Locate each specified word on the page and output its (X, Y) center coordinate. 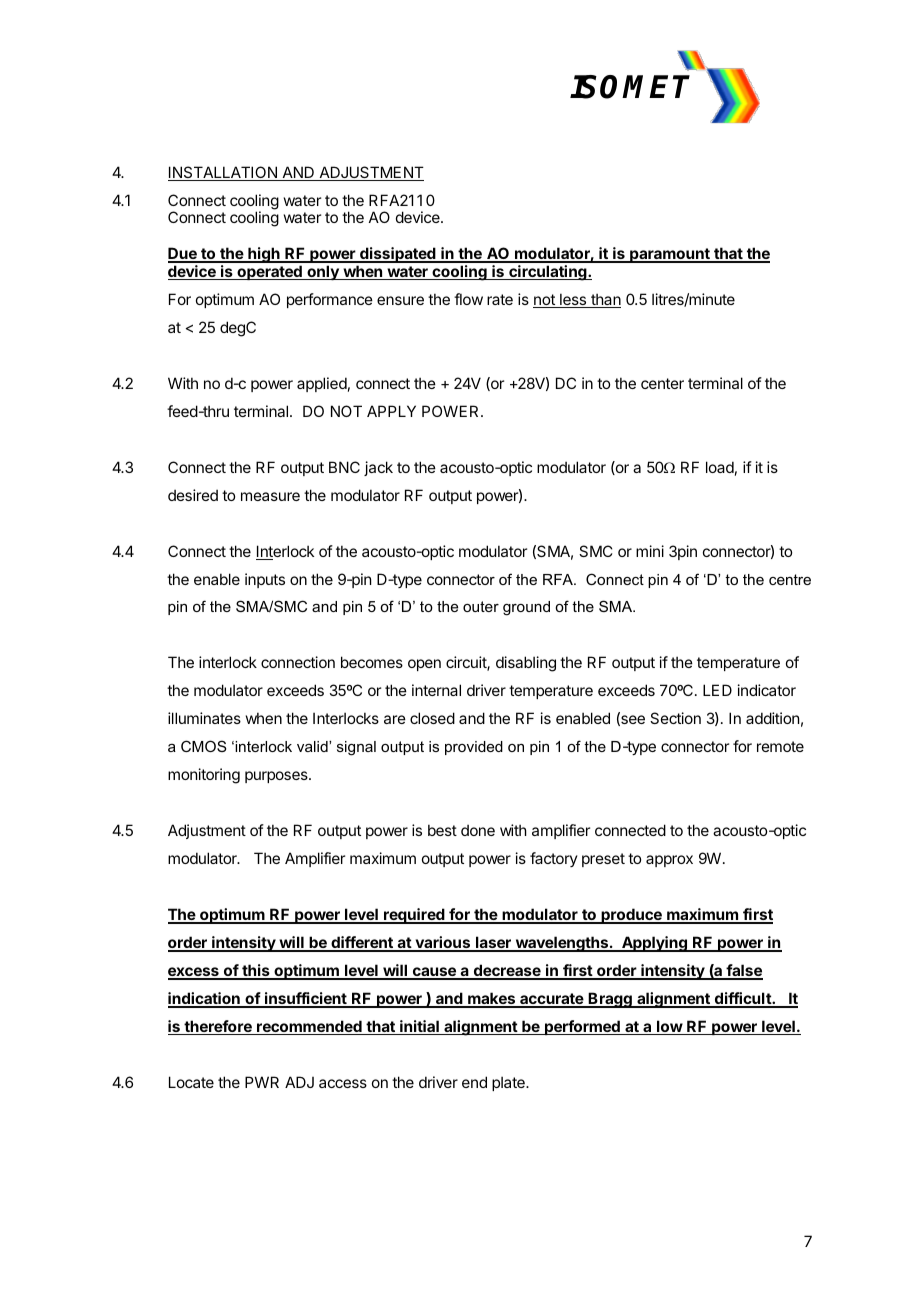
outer (481, 606)
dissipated (398, 255)
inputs (265, 580)
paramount (670, 255)
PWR (262, 1082)
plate (509, 1083)
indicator (767, 690)
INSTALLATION (223, 173)
